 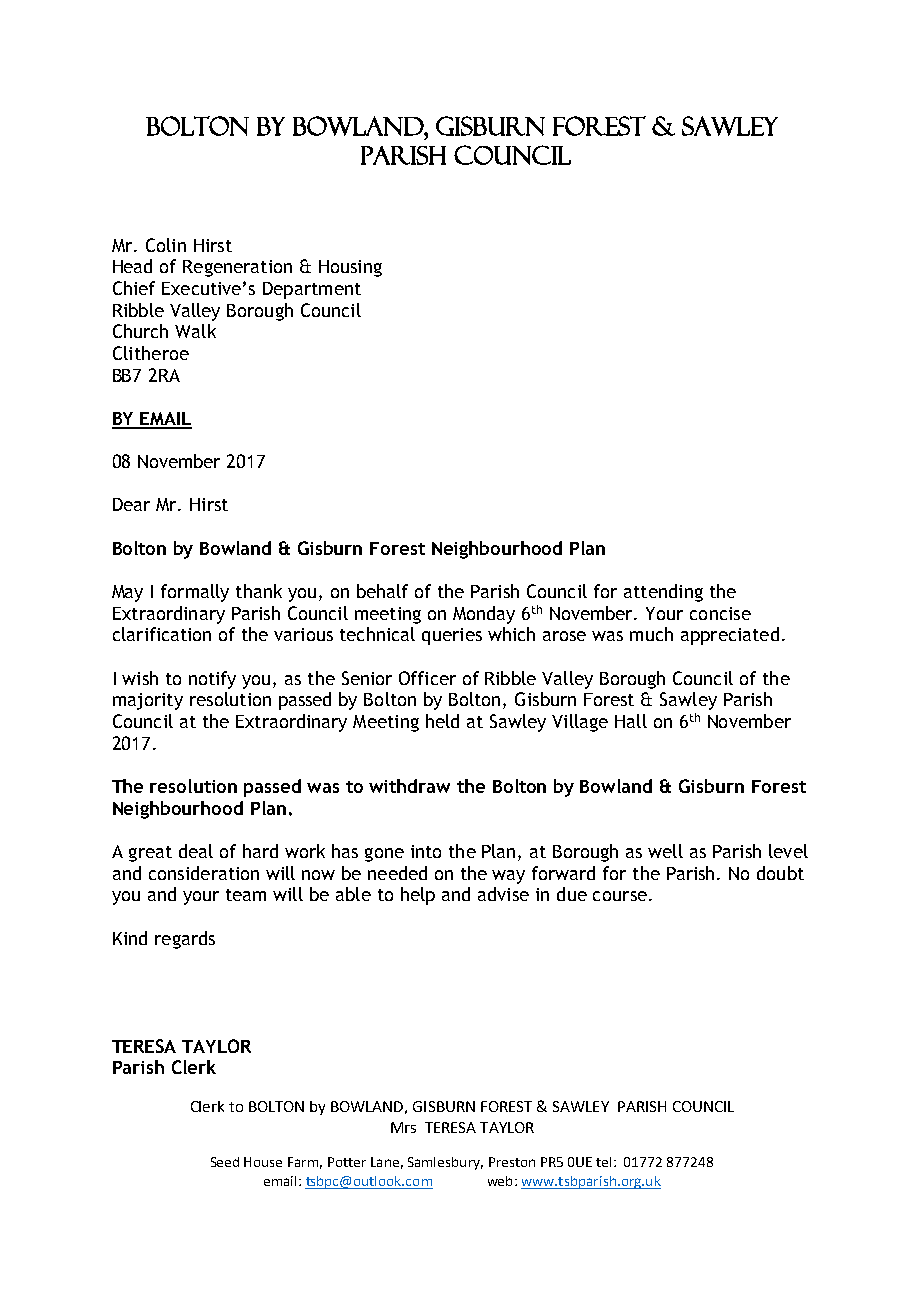 What do you see at coordinates (442, 721) in the document?
I see `held` at bounding box center [442, 721].
